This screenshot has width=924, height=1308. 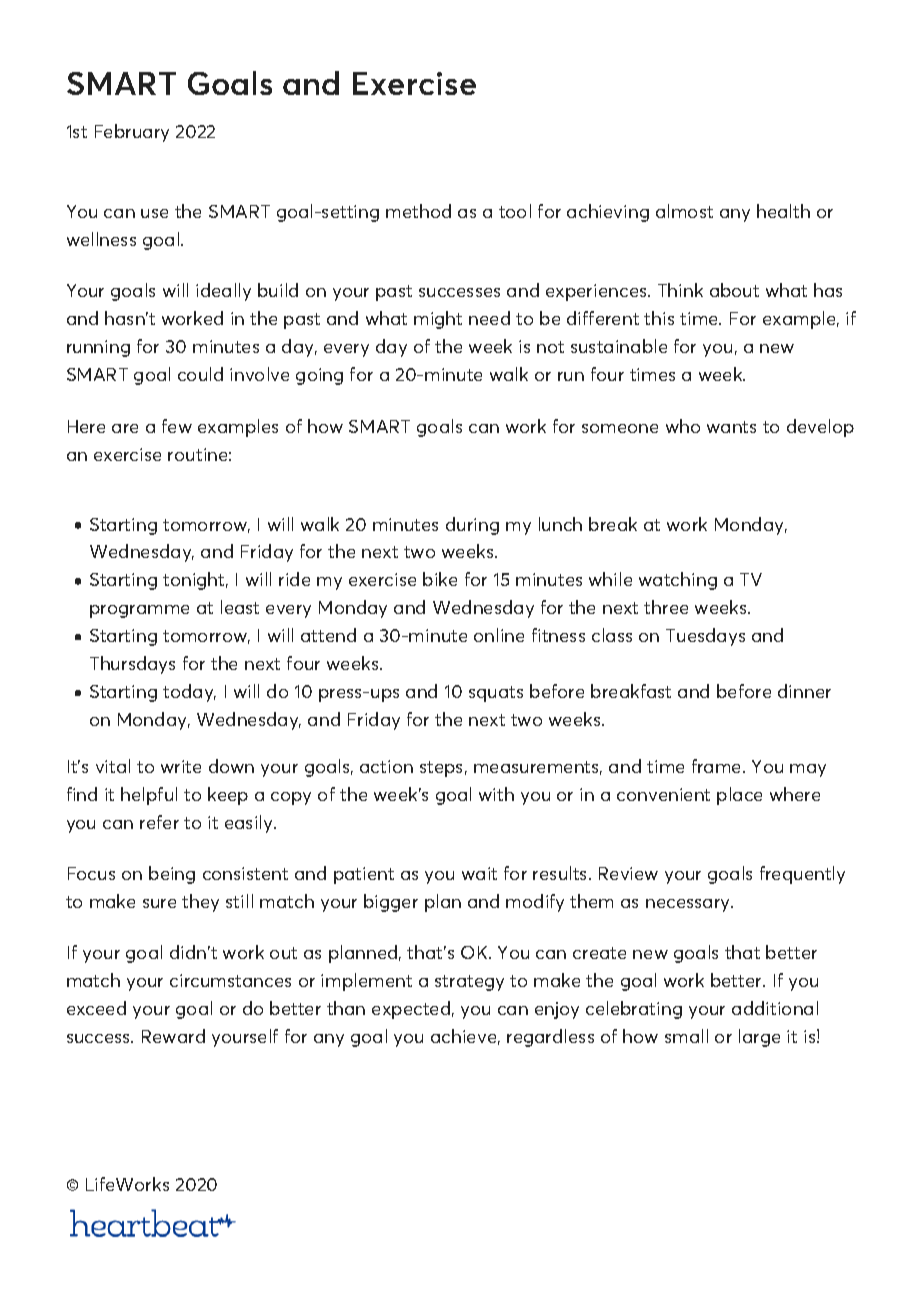 I want to click on tonight, so click(x=195, y=581).
